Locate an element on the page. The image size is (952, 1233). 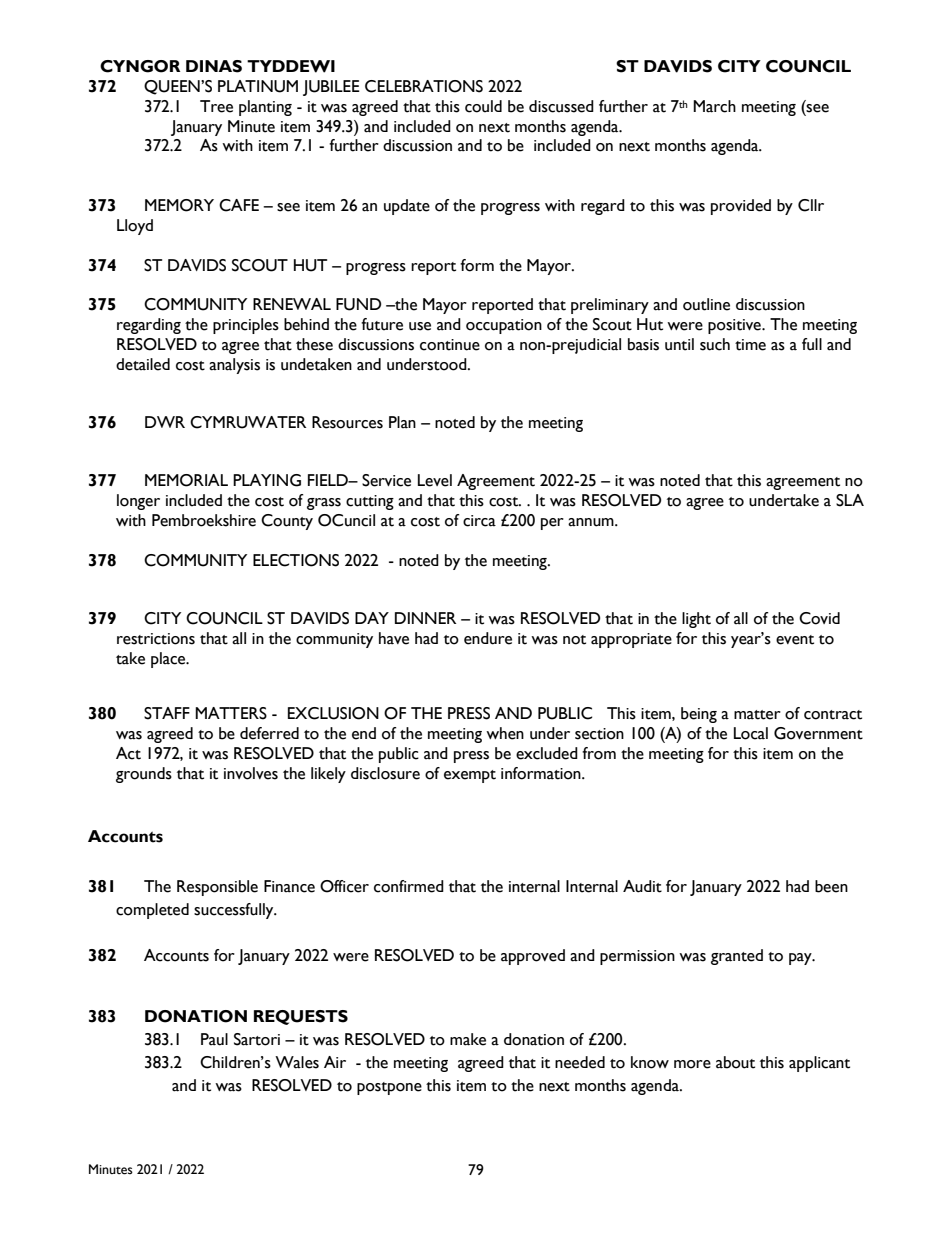
endure is located at coordinates (488, 638).
